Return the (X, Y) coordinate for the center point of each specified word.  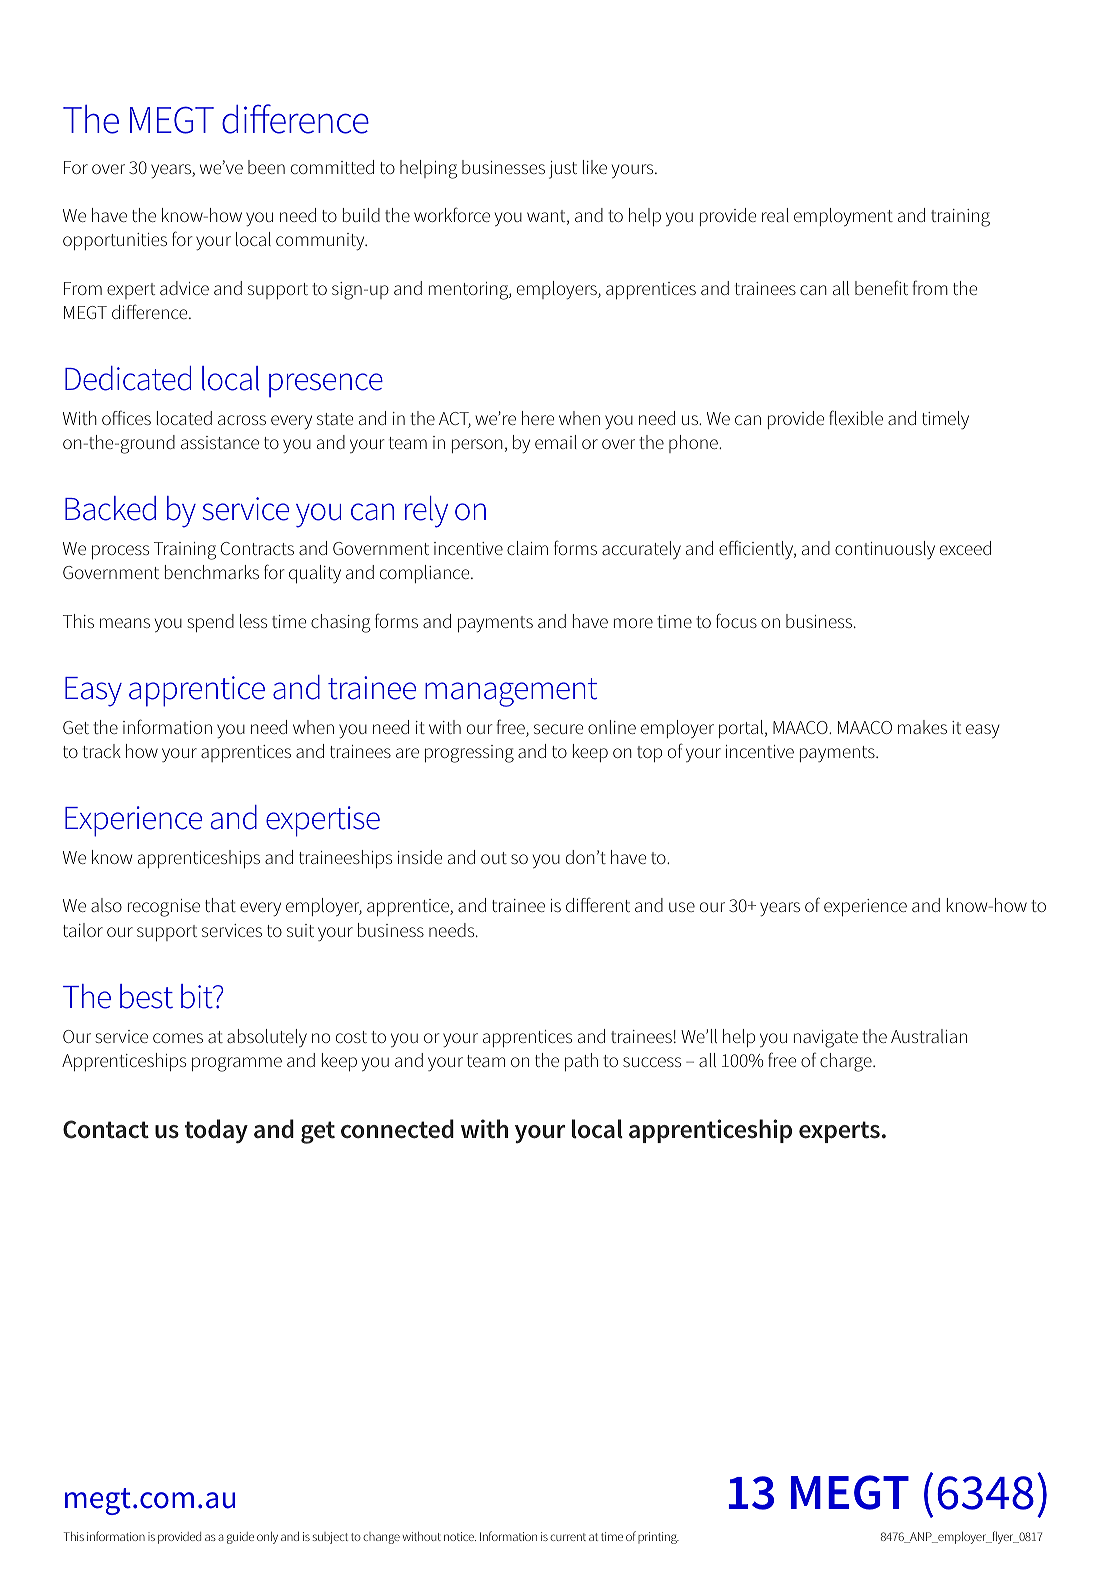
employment (843, 217)
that (220, 905)
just (563, 170)
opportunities (115, 241)
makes (922, 727)
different (598, 904)
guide (240, 1538)
